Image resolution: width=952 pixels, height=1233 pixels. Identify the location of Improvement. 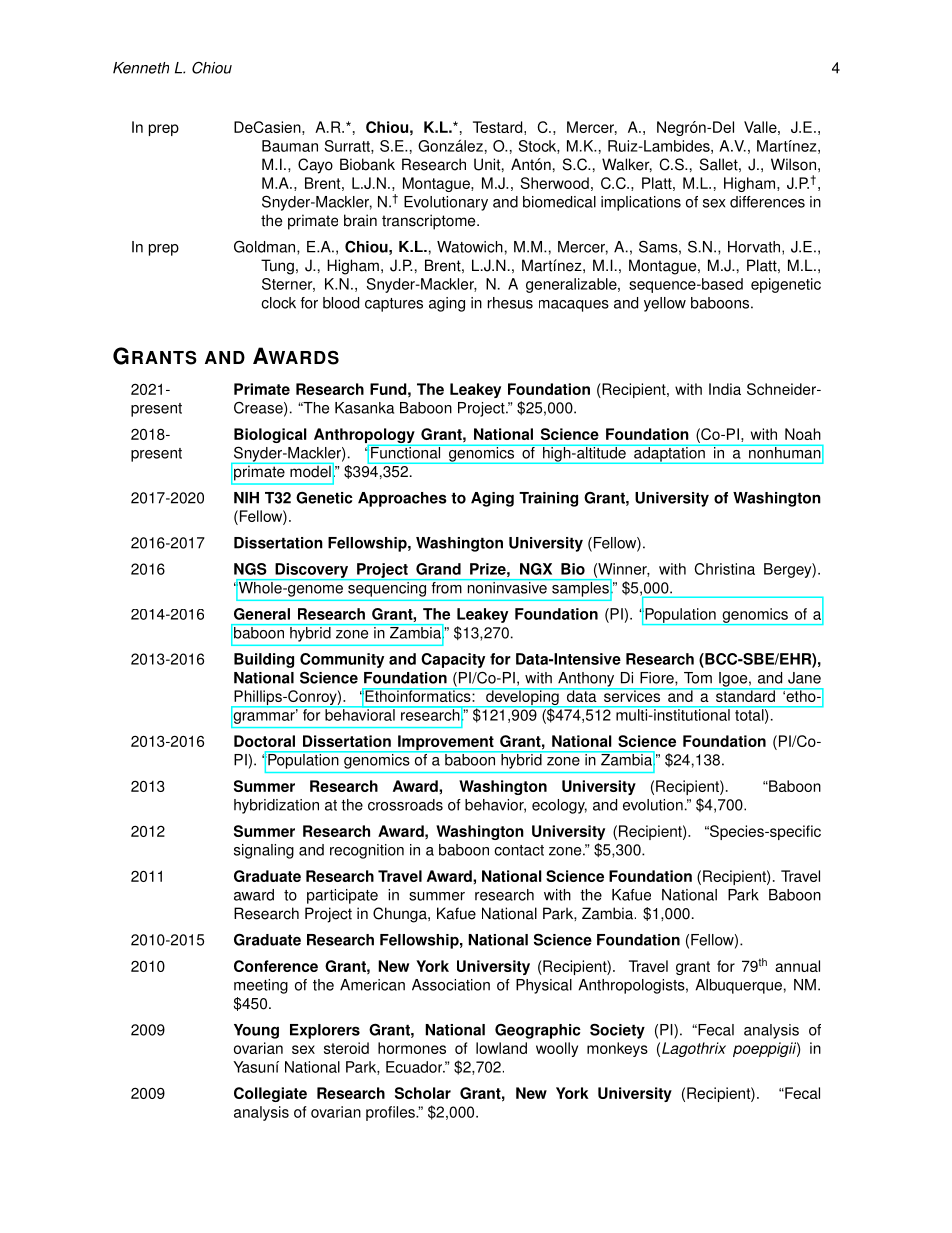
(446, 744).
